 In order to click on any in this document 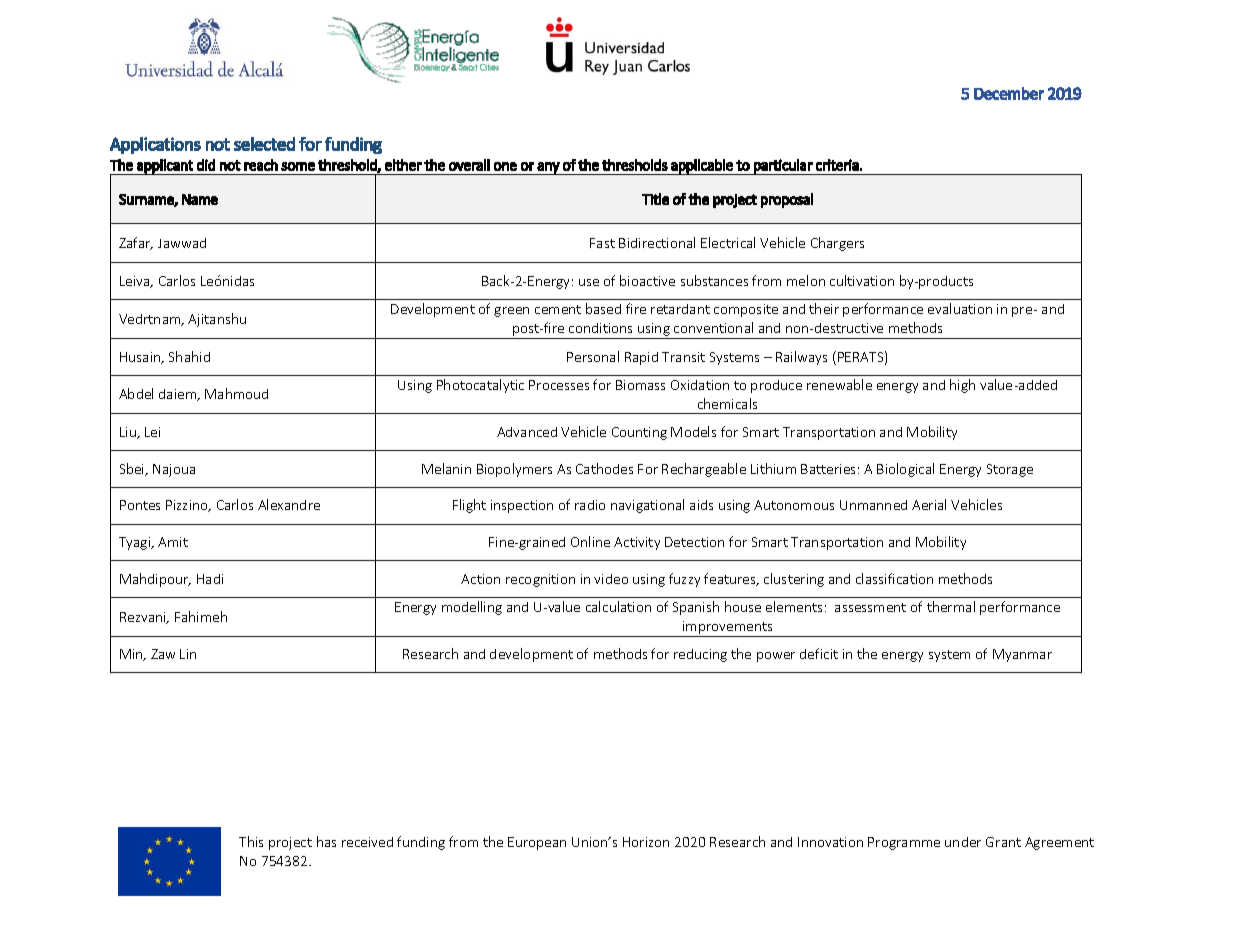, I will do `click(549, 168)`.
